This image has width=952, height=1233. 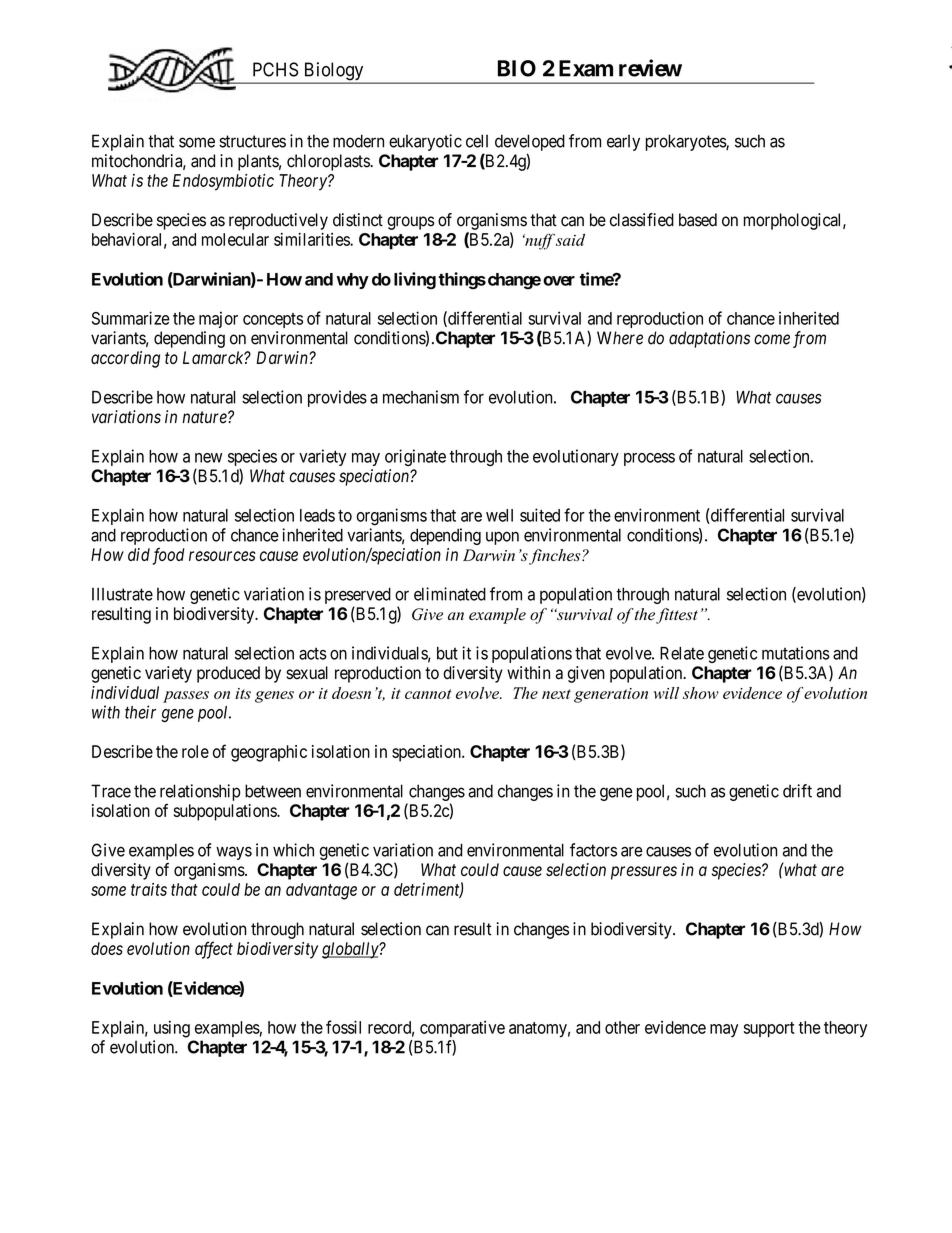 What do you see at coordinates (477, 141) in the image?
I see `cell` at bounding box center [477, 141].
